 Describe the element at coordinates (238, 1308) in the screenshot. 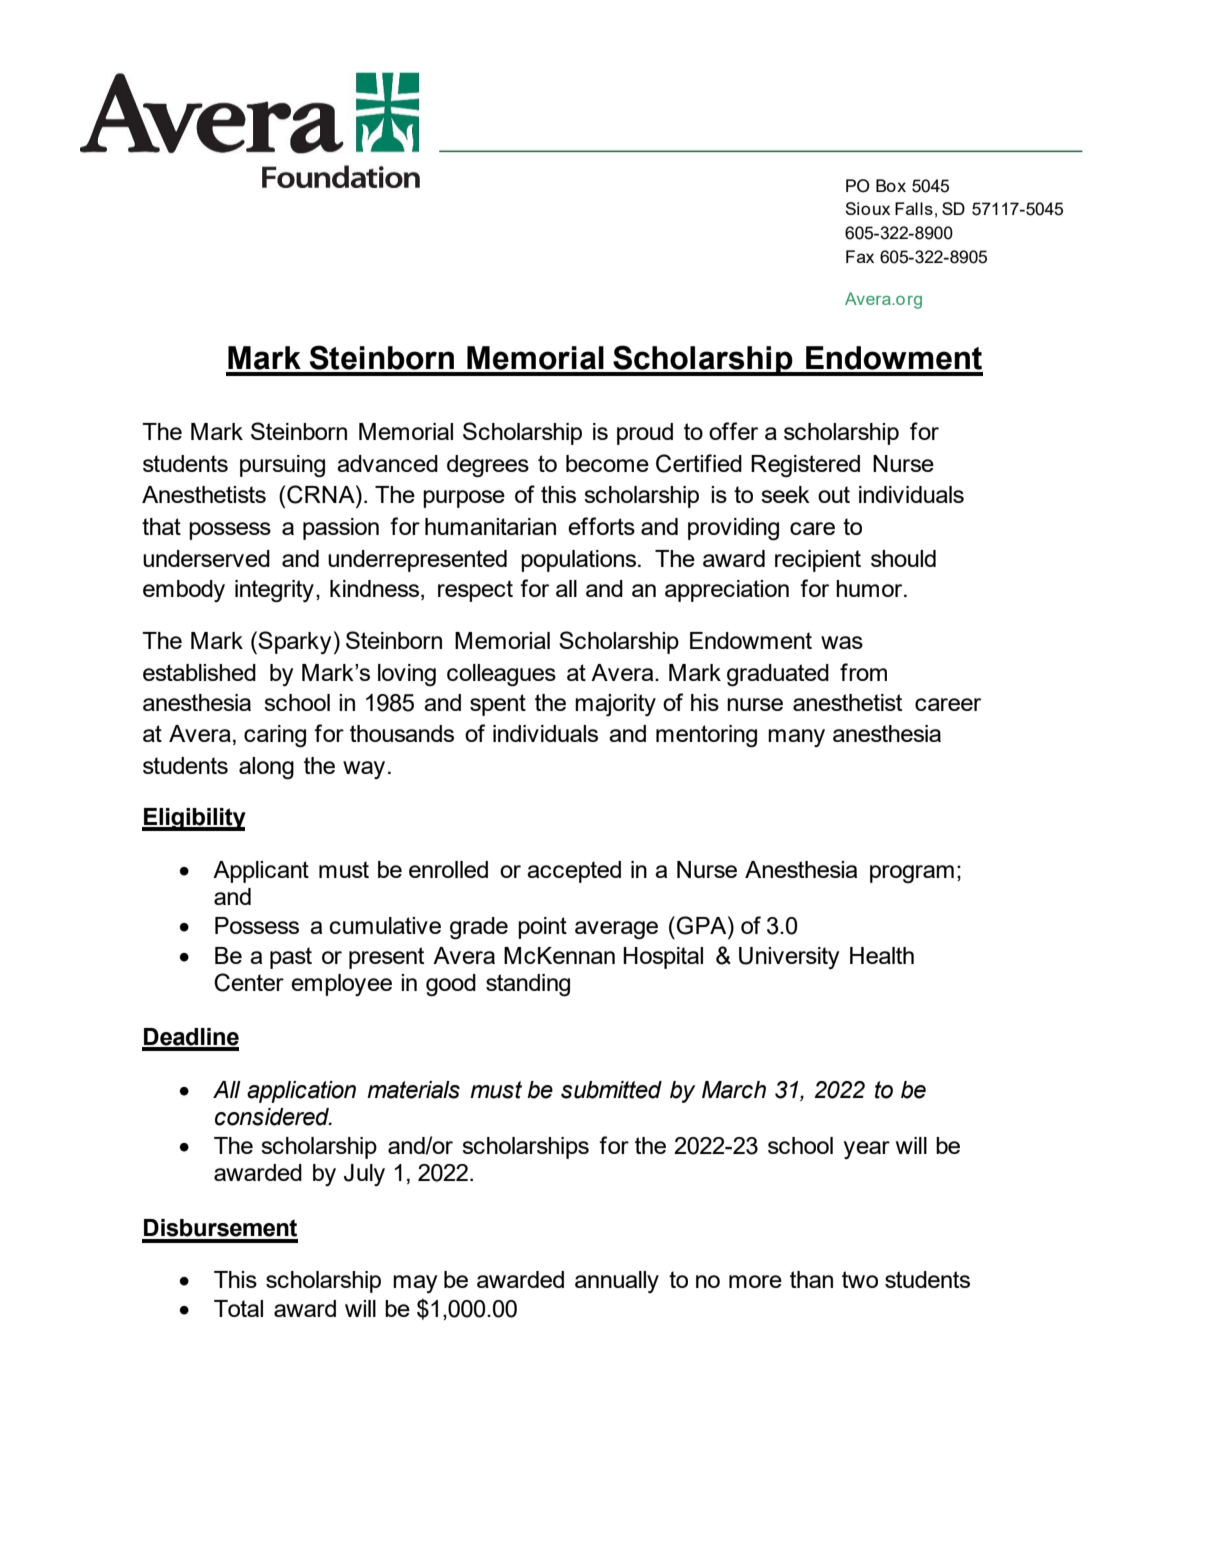

I see `Total` at that location.
